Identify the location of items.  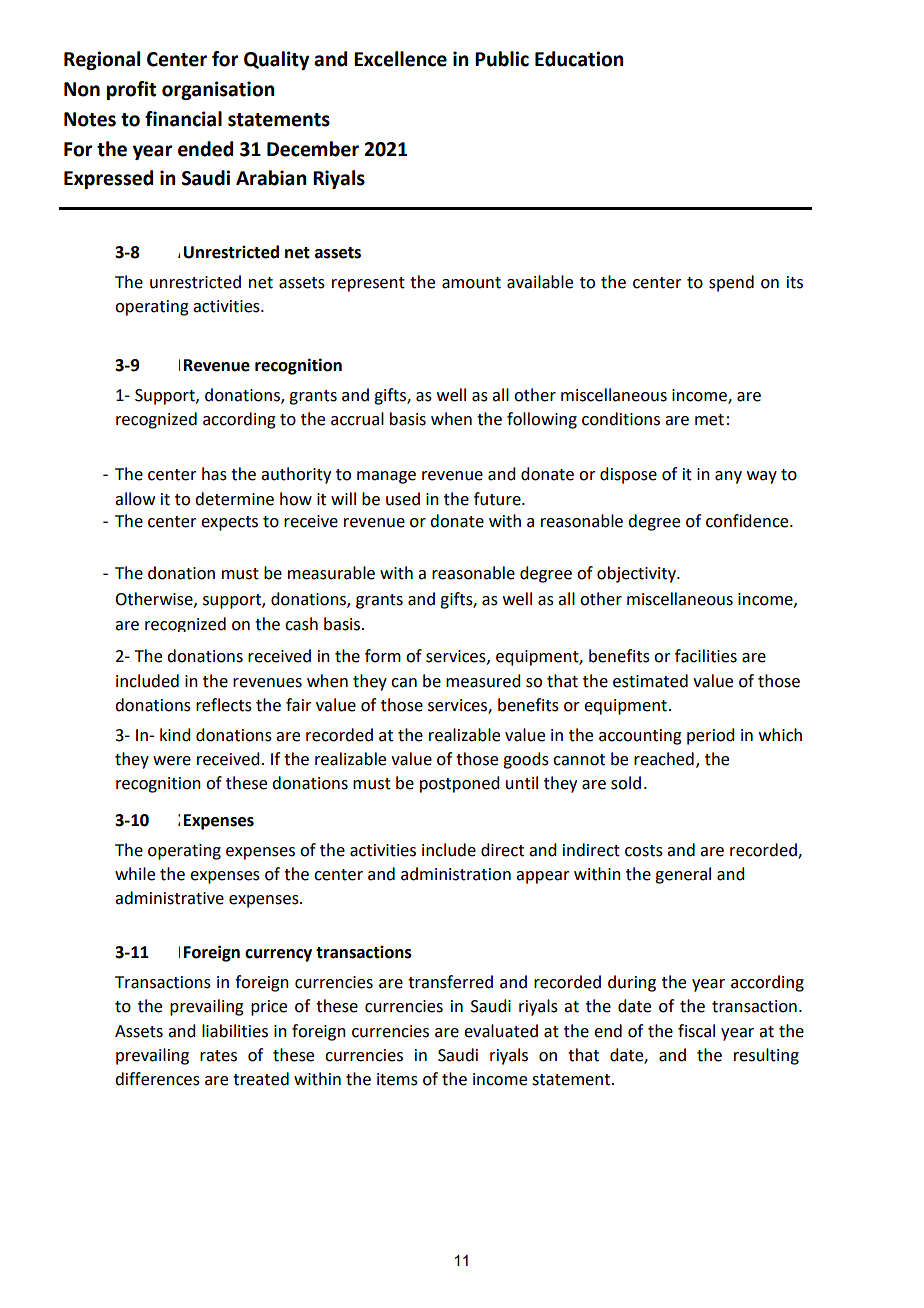
(397, 1079).
